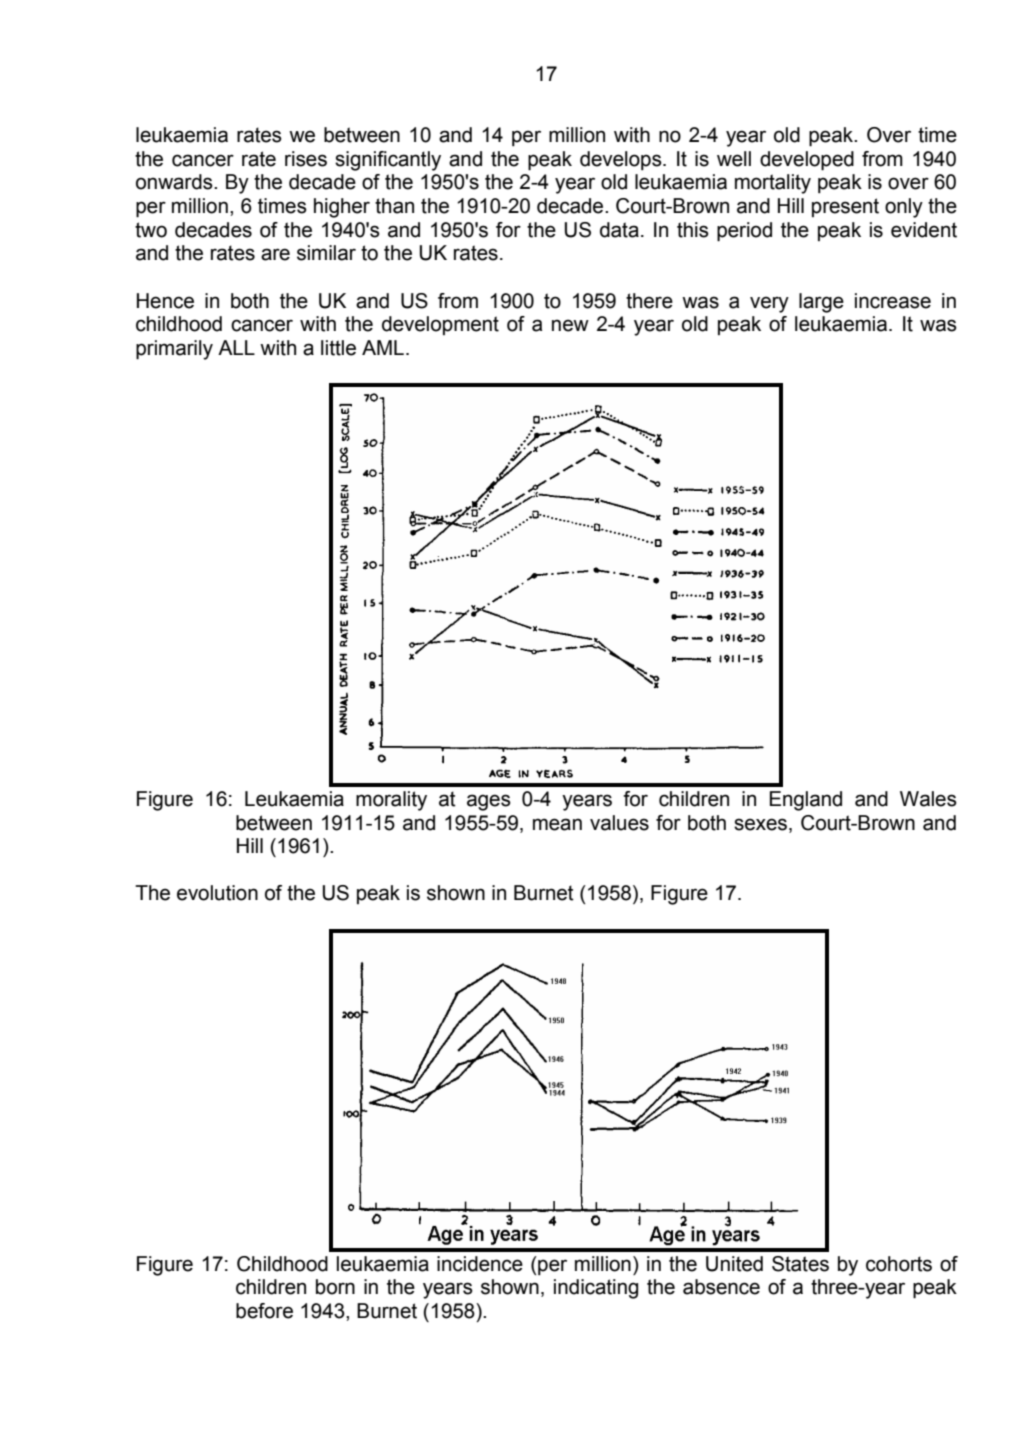  I want to click on morality, so click(391, 801).
